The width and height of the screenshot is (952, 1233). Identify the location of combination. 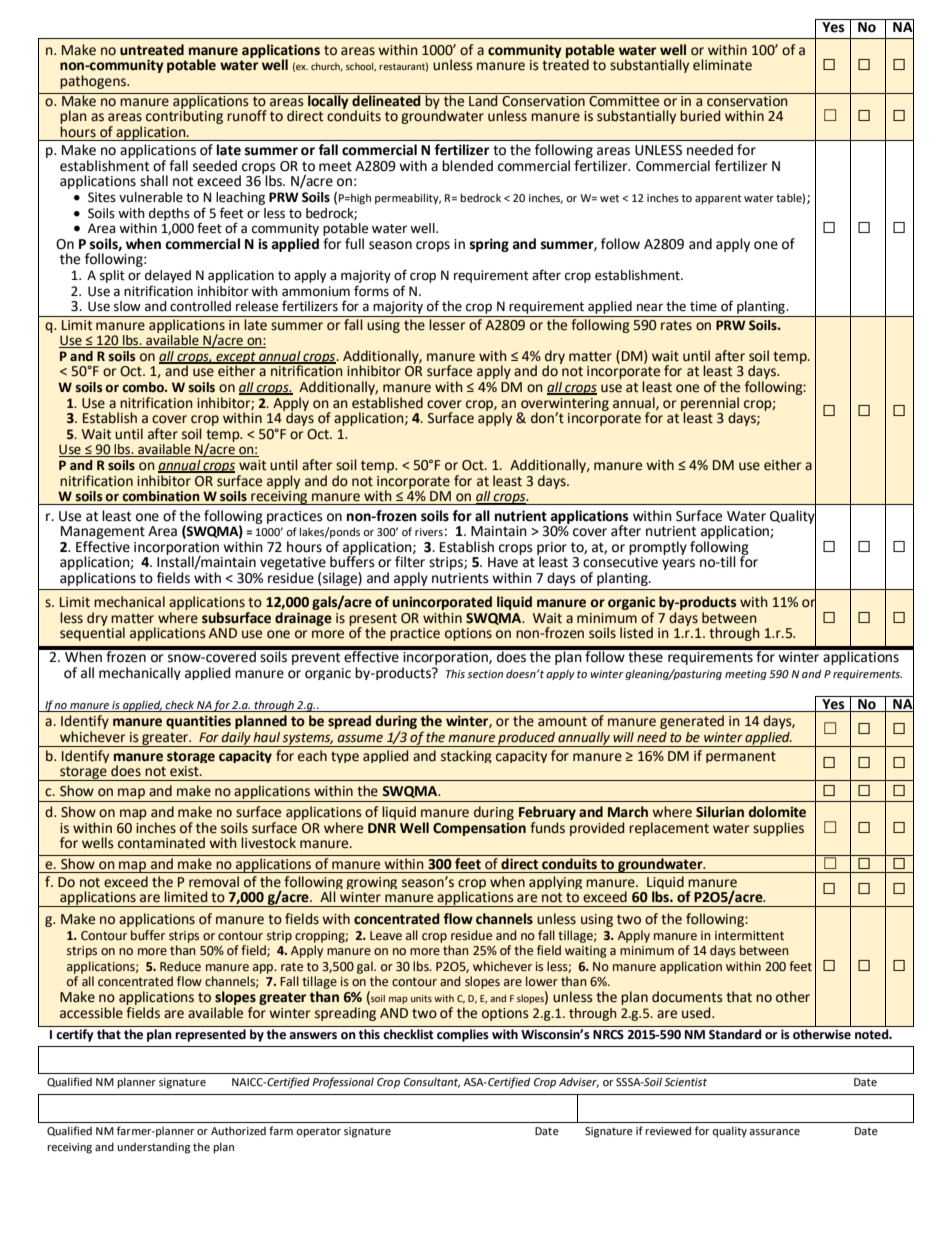
(161, 496).
